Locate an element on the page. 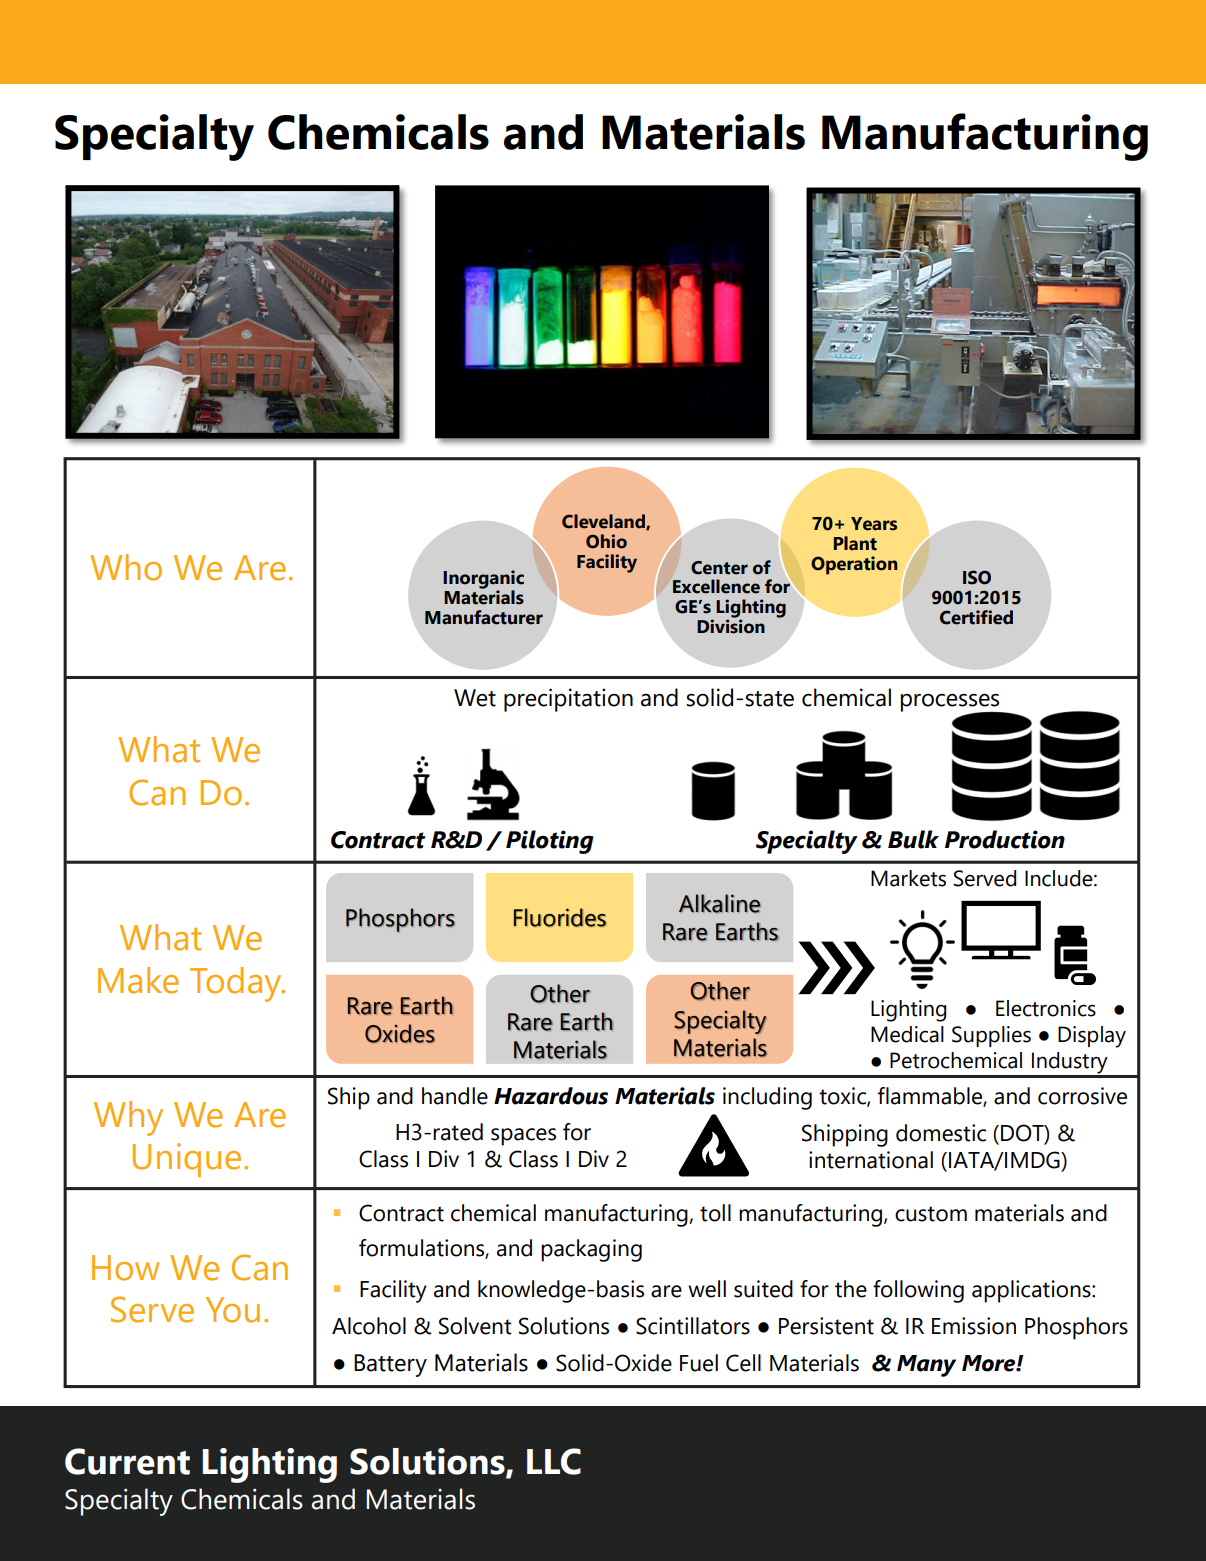  Current is located at coordinates (127, 1461).
